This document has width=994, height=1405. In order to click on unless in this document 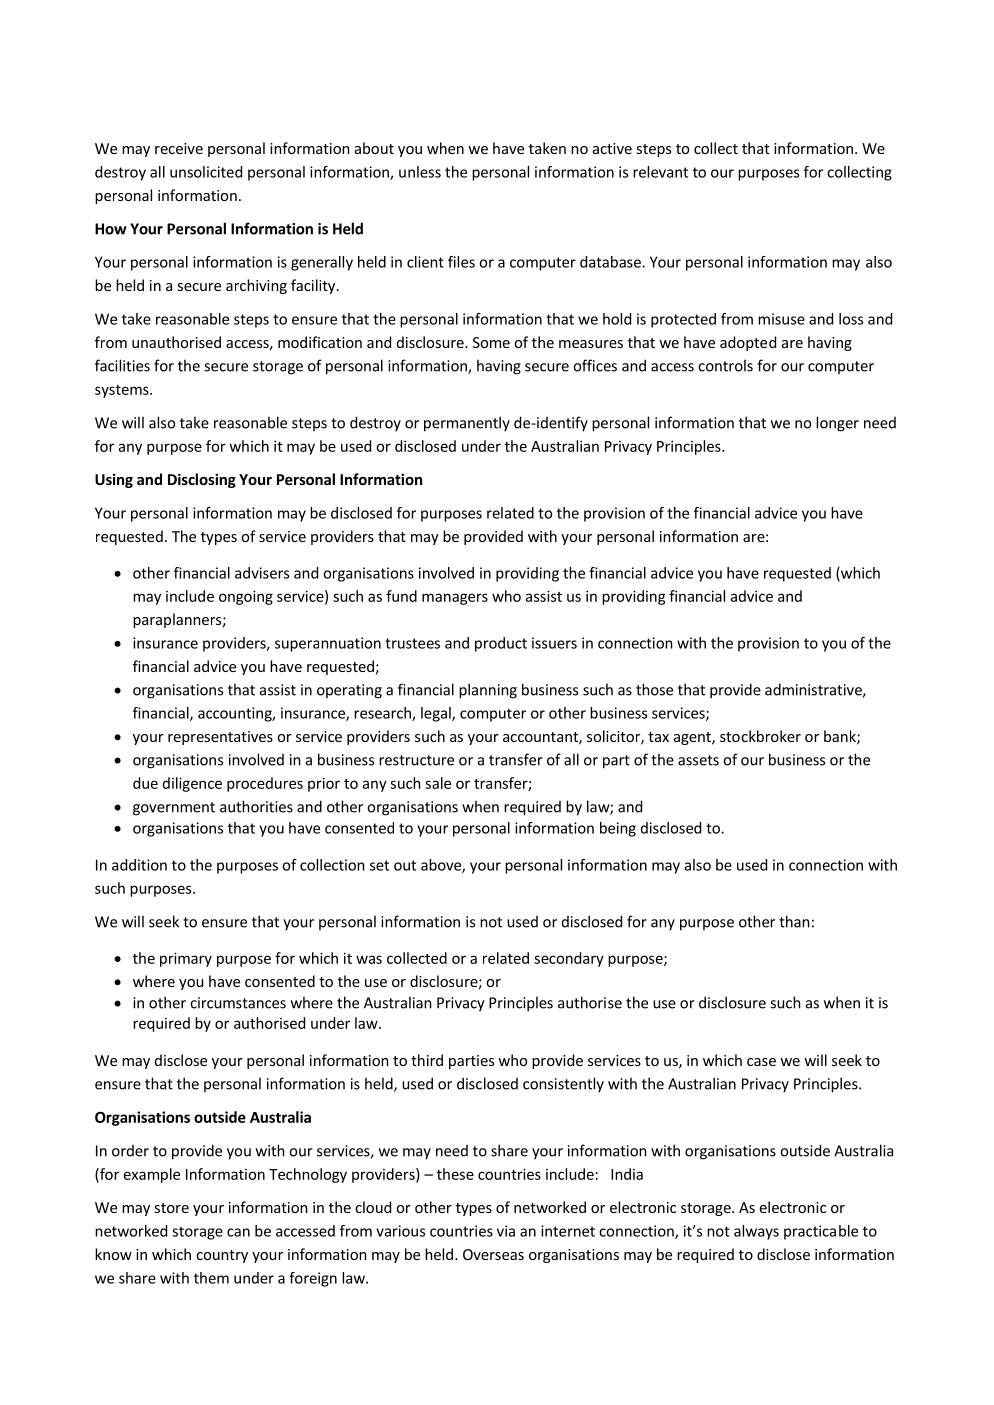, I will do `click(420, 172)`.
